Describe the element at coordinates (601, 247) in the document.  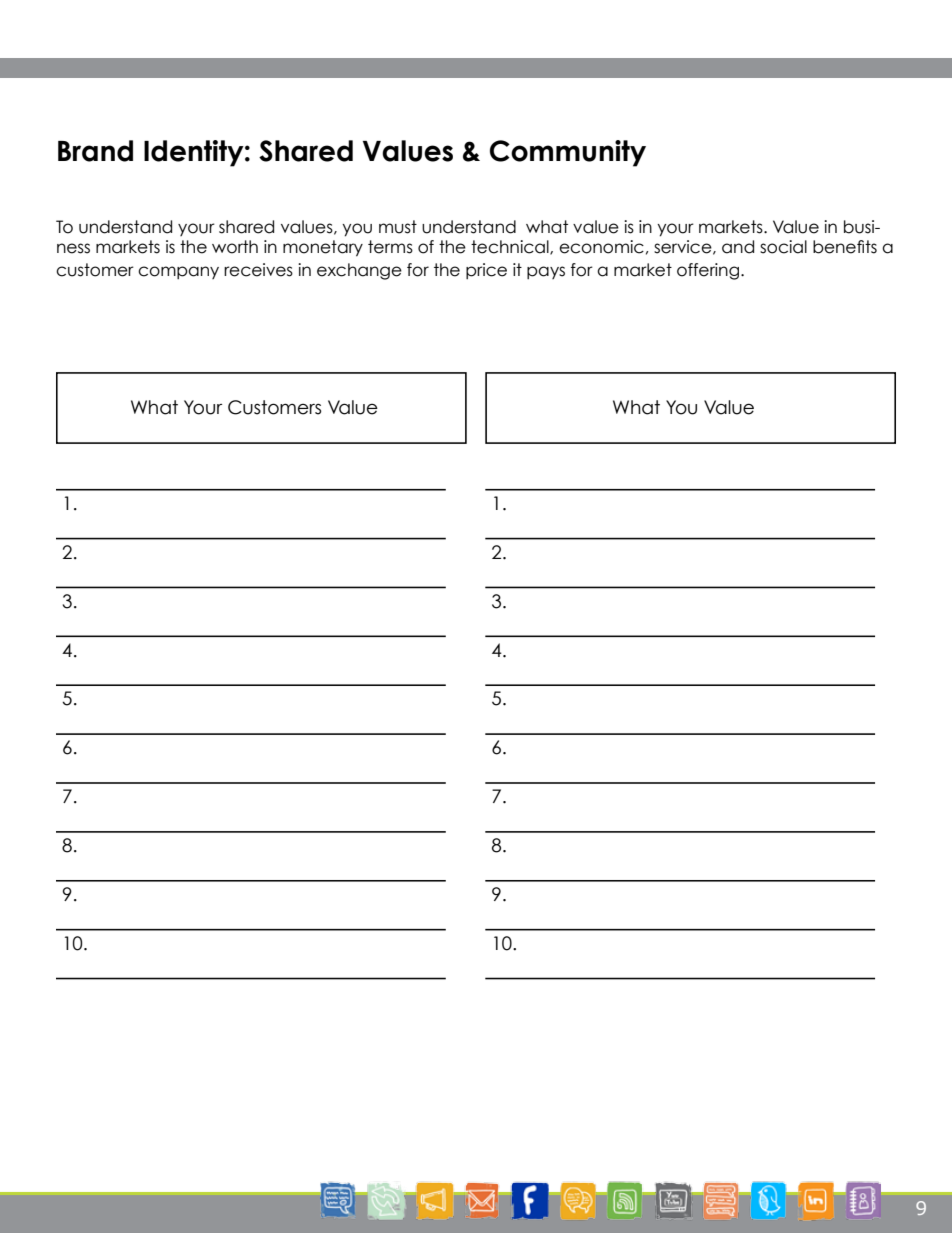
I see `economic` at that location.
